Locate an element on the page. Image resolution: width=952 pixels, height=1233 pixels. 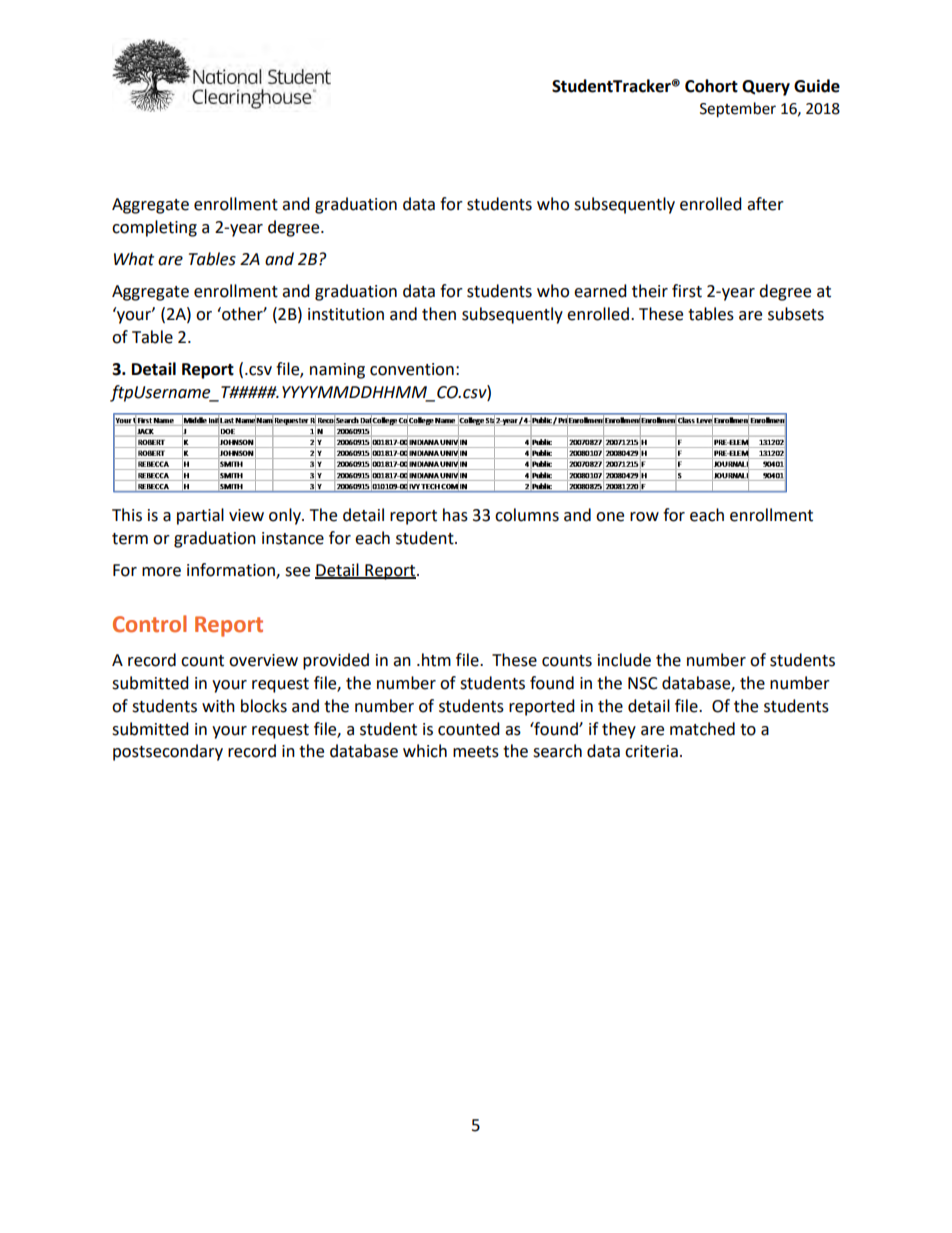
has is located at coordinates (455, 515).
